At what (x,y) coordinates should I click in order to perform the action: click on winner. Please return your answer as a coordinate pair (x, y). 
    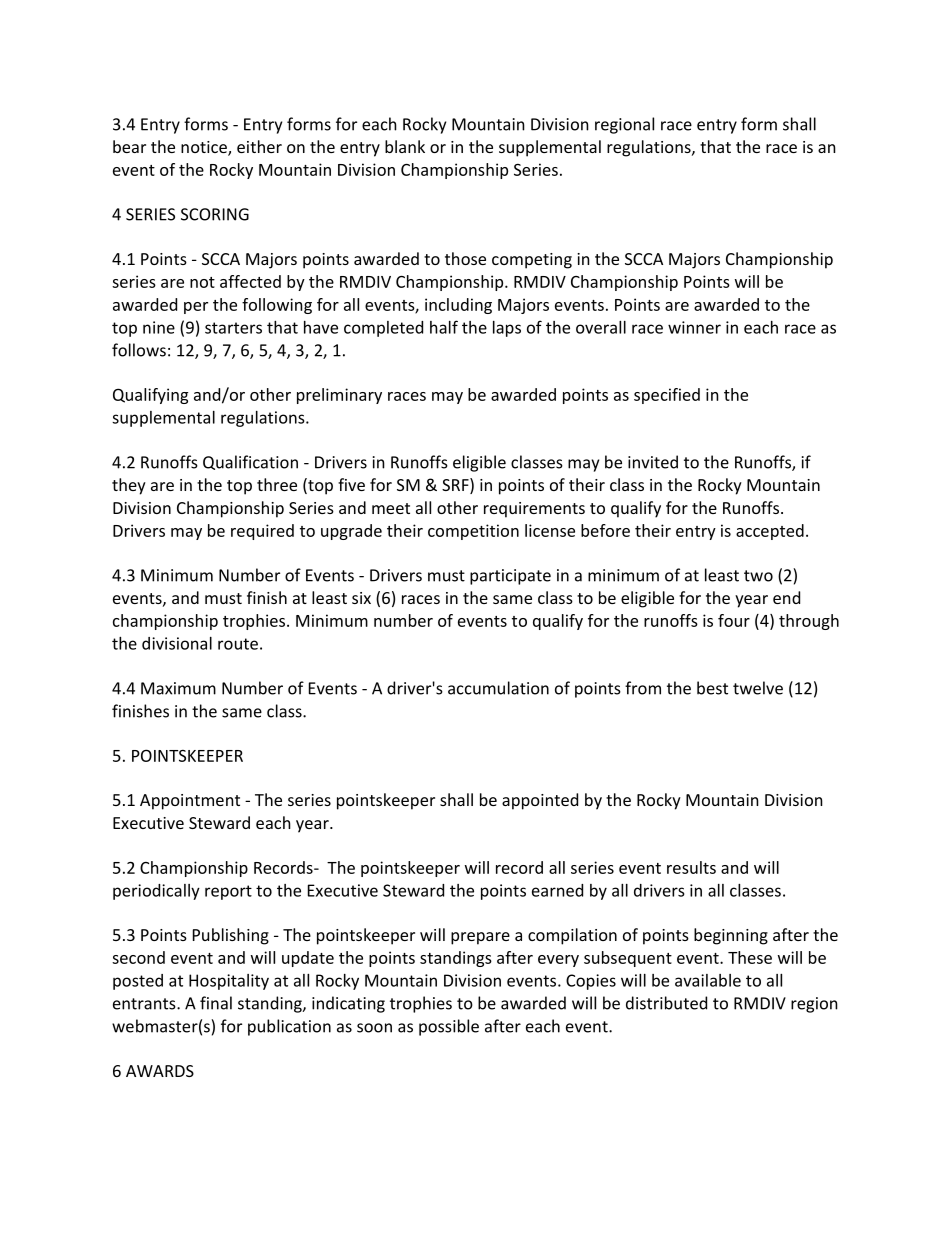
    Looking at the image, I should click on (694, 327).
